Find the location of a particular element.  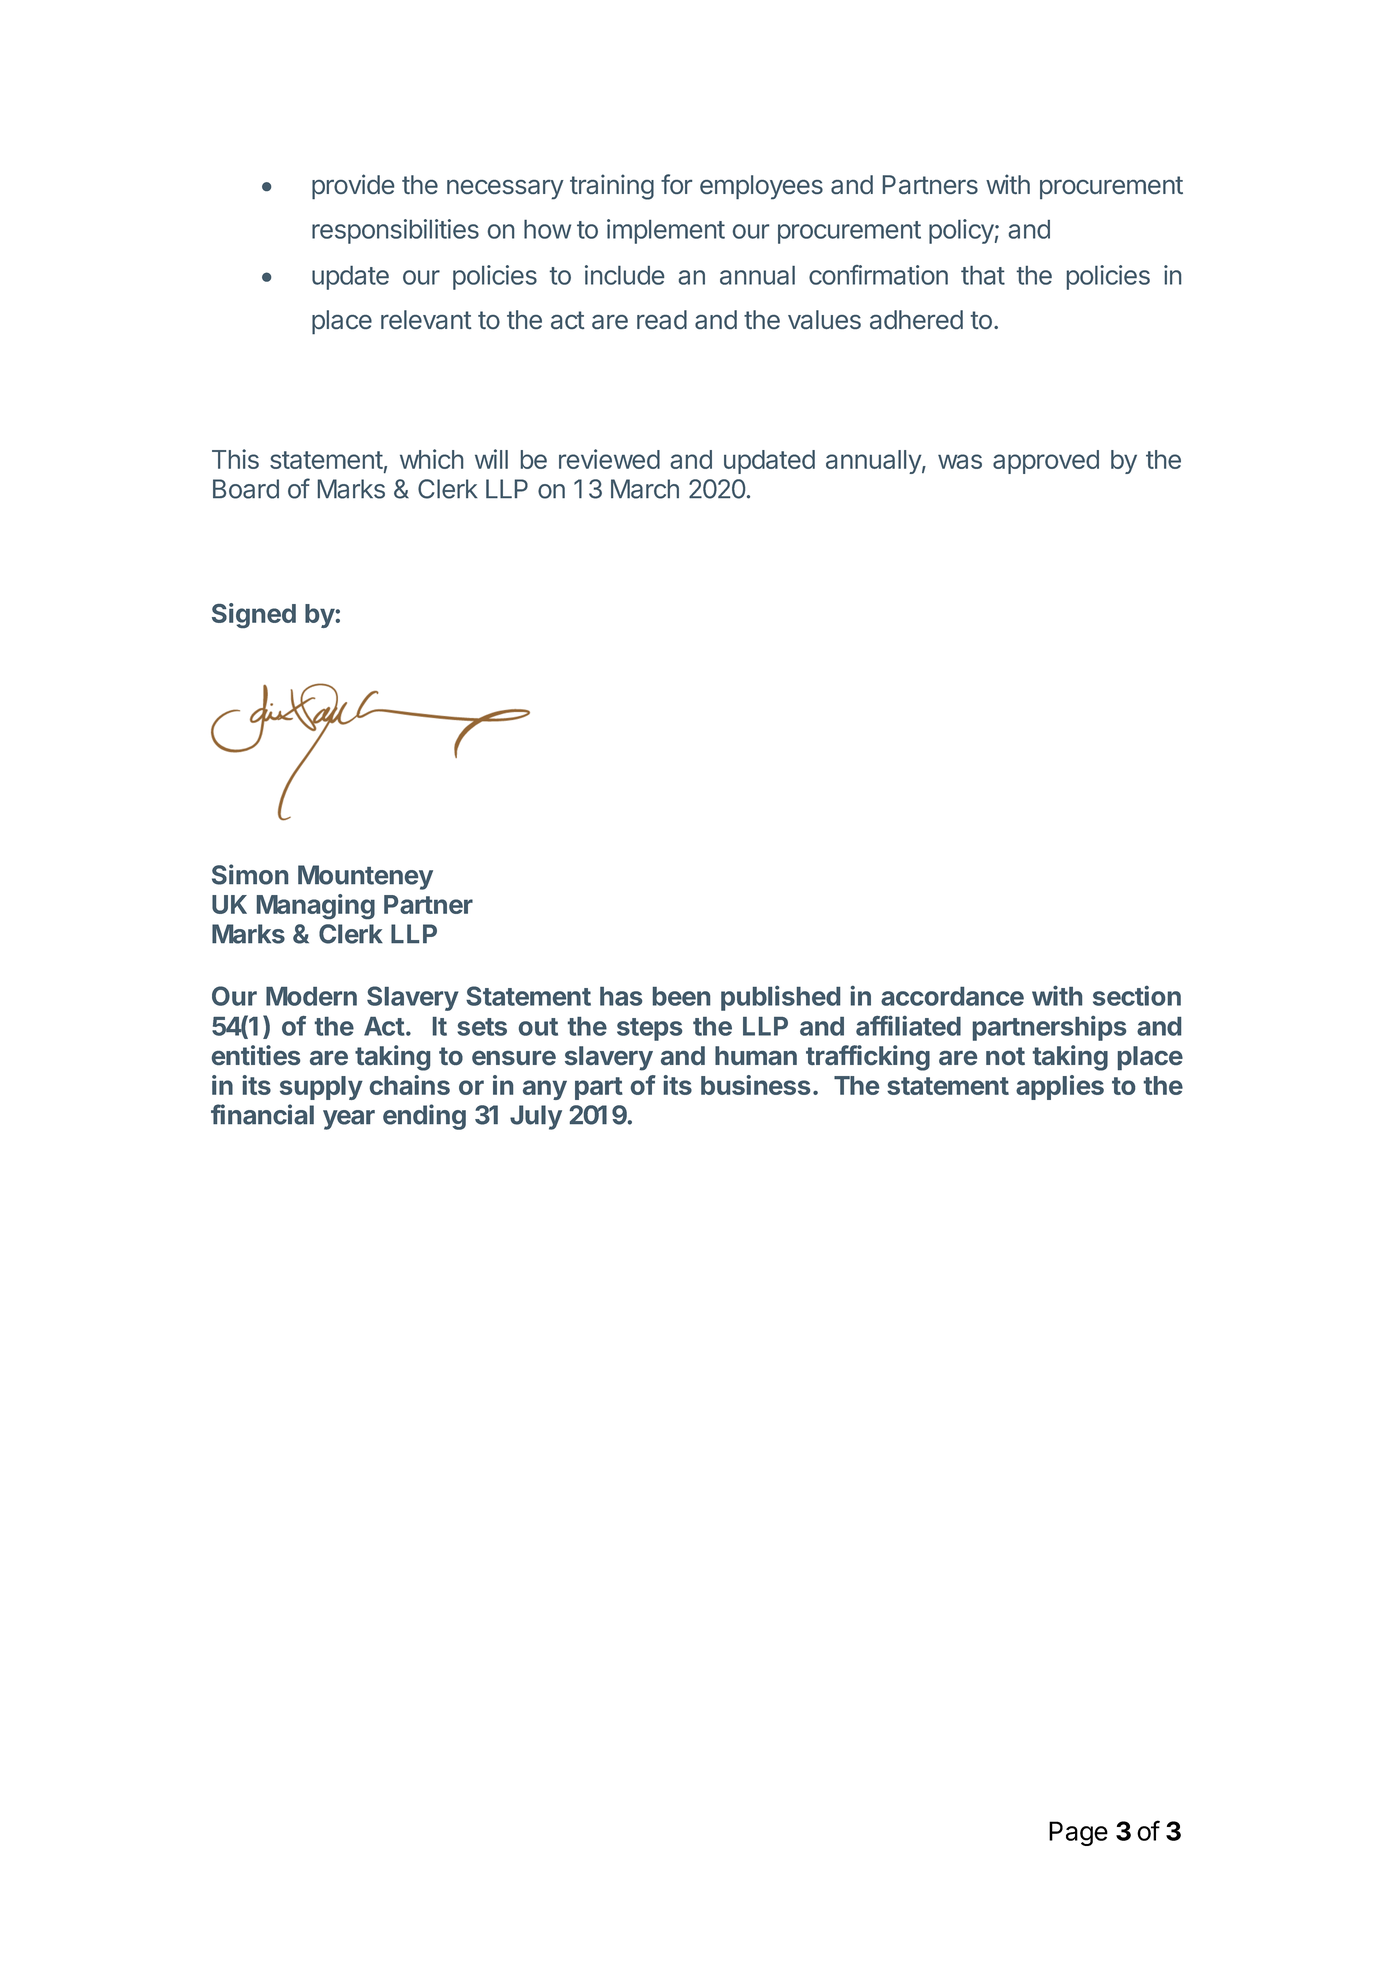

year is located at coordinates (349, 1120).
